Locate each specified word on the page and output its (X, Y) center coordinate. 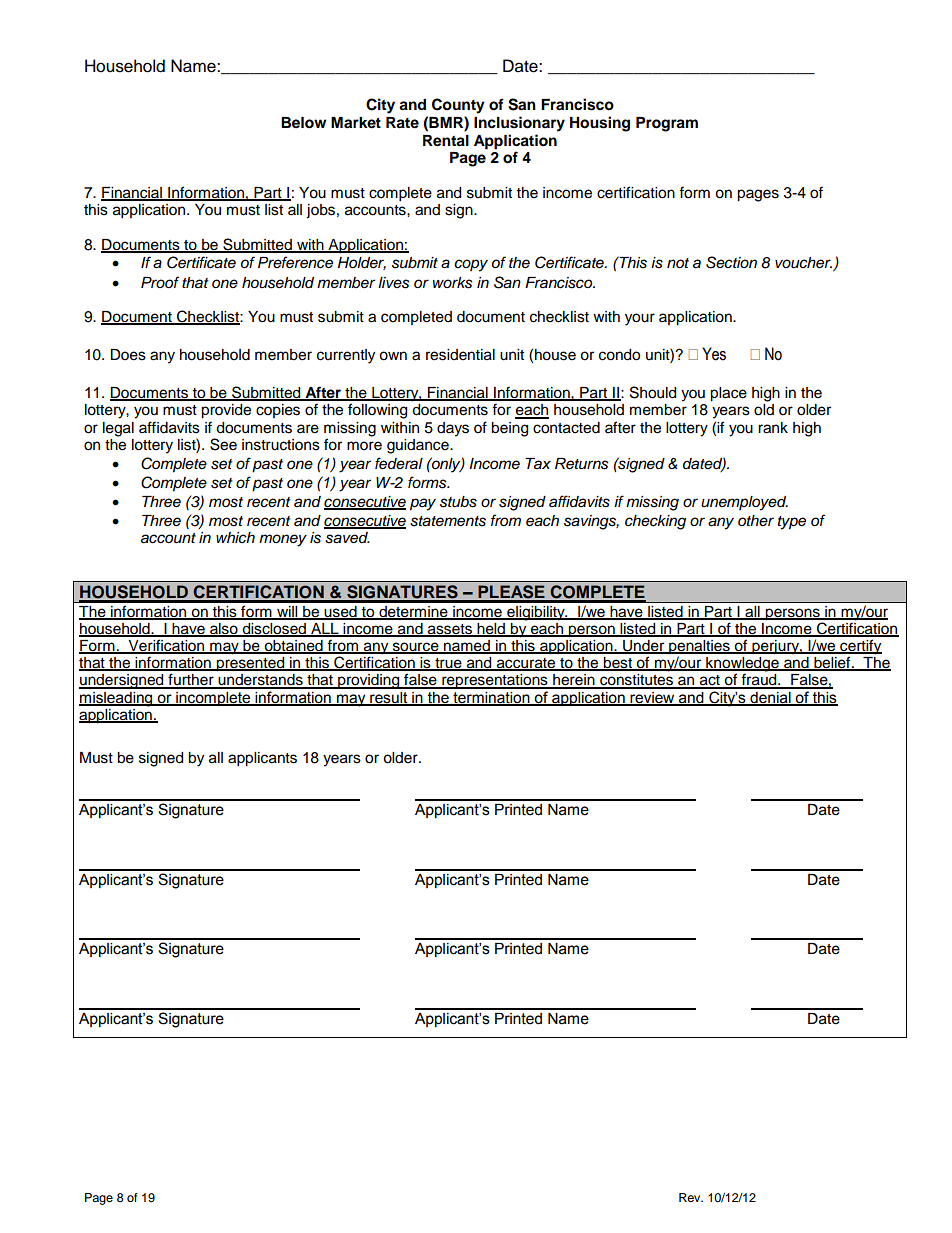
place (728, 394)
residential (460, 355)
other (756, 520)
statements (448, 521)
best (618, 664)
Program (667, 124)
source (415, 648)
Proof (160, 282)
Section (731, 262)
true (448, 664)
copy (471, 265)
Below (303, 123)
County (458, 106)
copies (278, 411)
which (235, 537)
